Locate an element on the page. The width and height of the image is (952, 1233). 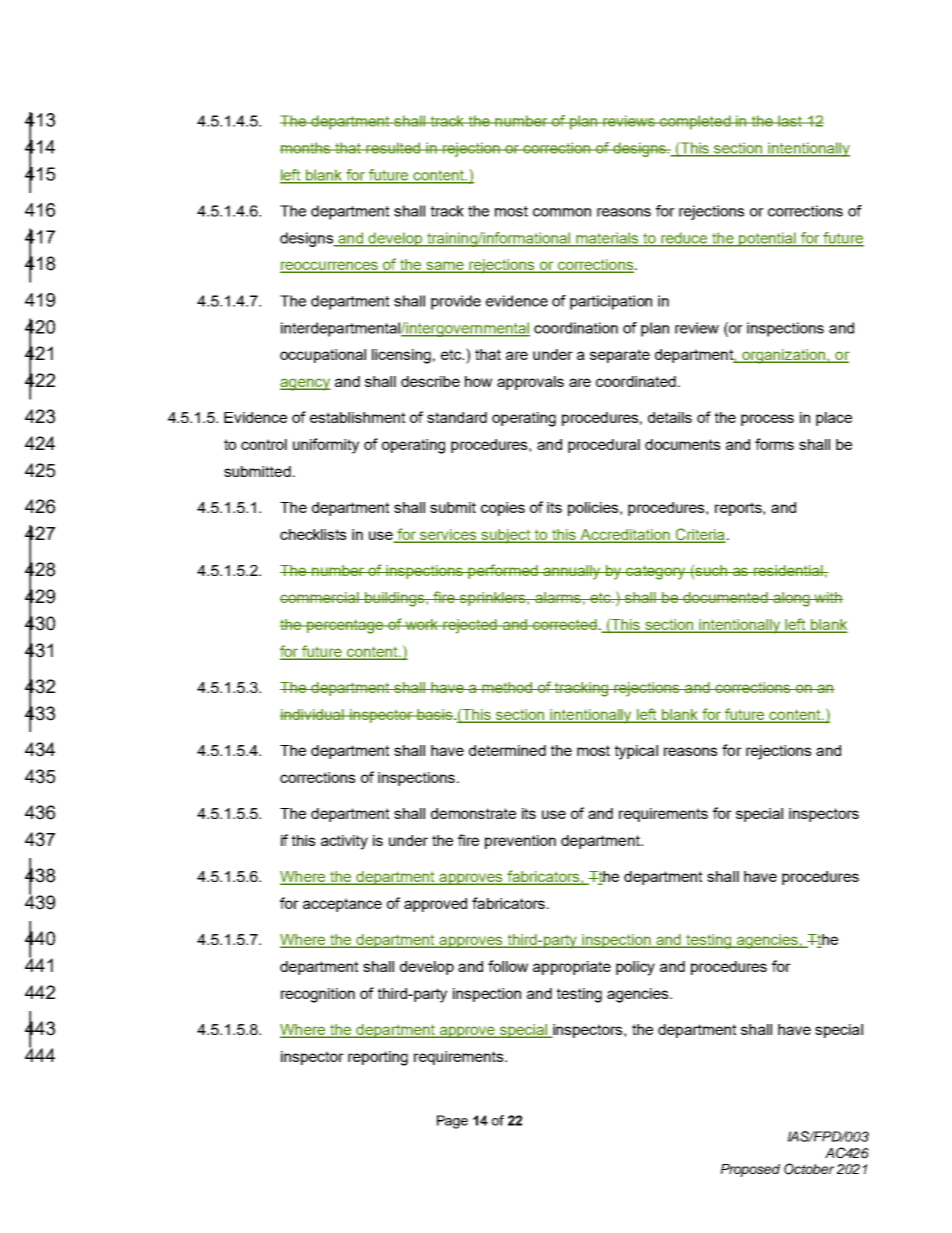
corrected is located at coordinates (564, 624).
